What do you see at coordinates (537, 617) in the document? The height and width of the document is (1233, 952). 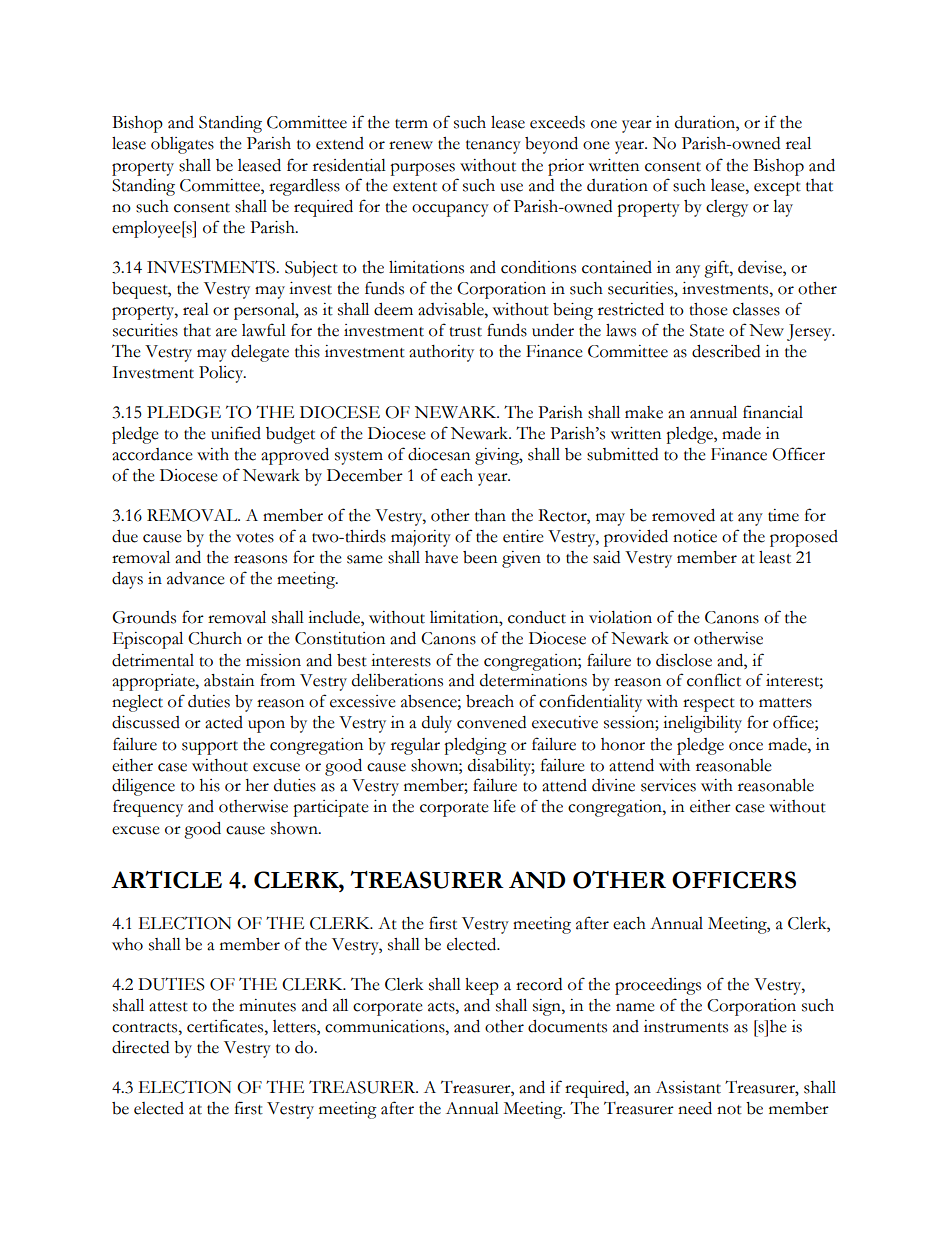 I see `conduct` at bounding box center [537, 617].
